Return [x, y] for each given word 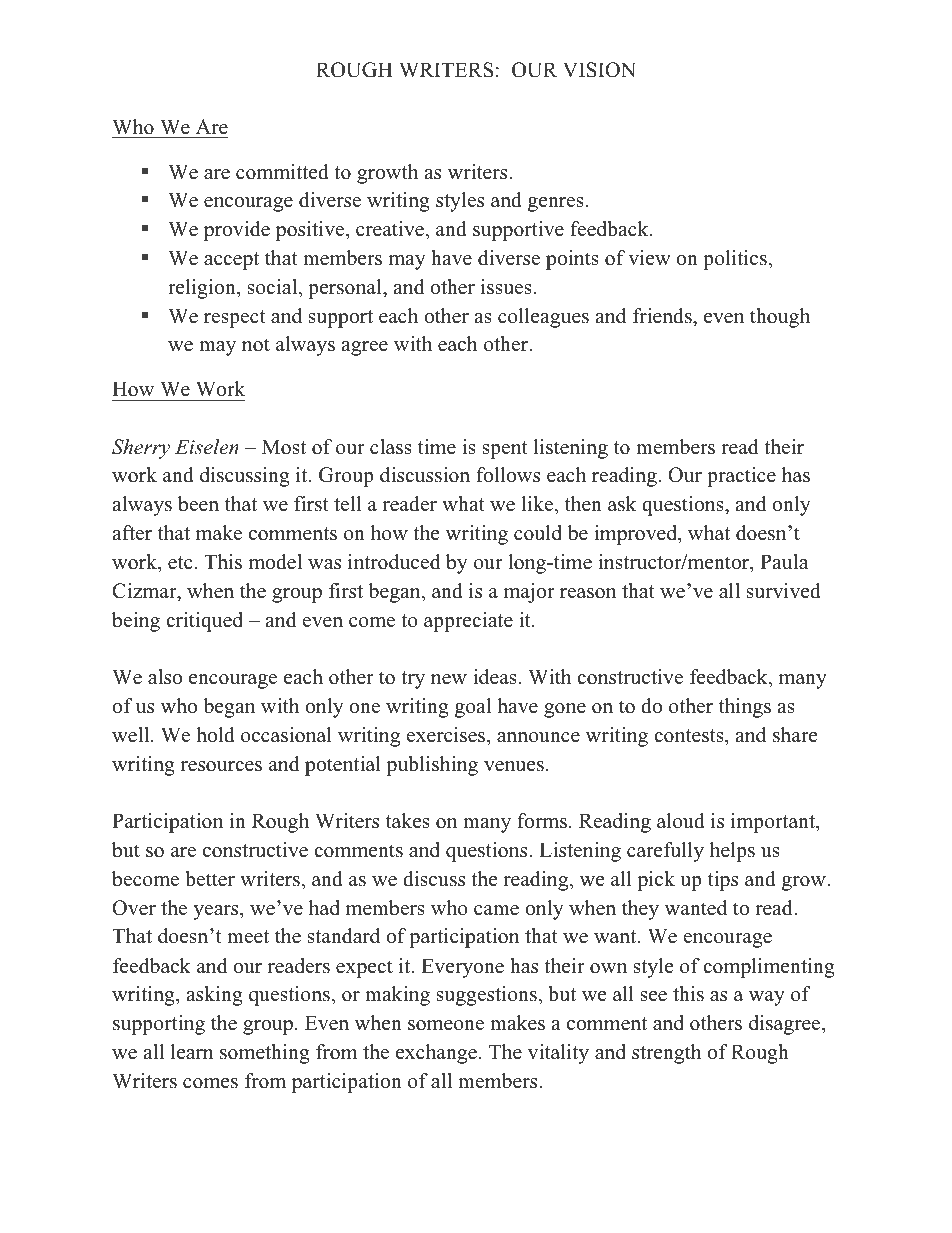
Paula [784, 562]
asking [214, 996]
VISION [599, 70]
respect [235, 319]
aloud [681, 821]
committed [282, 172]
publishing [432, 766]
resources [221, 766]
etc [181, 563]
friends [663, 316]
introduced [394, 562]
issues [506, 287]
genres [556, 204]
